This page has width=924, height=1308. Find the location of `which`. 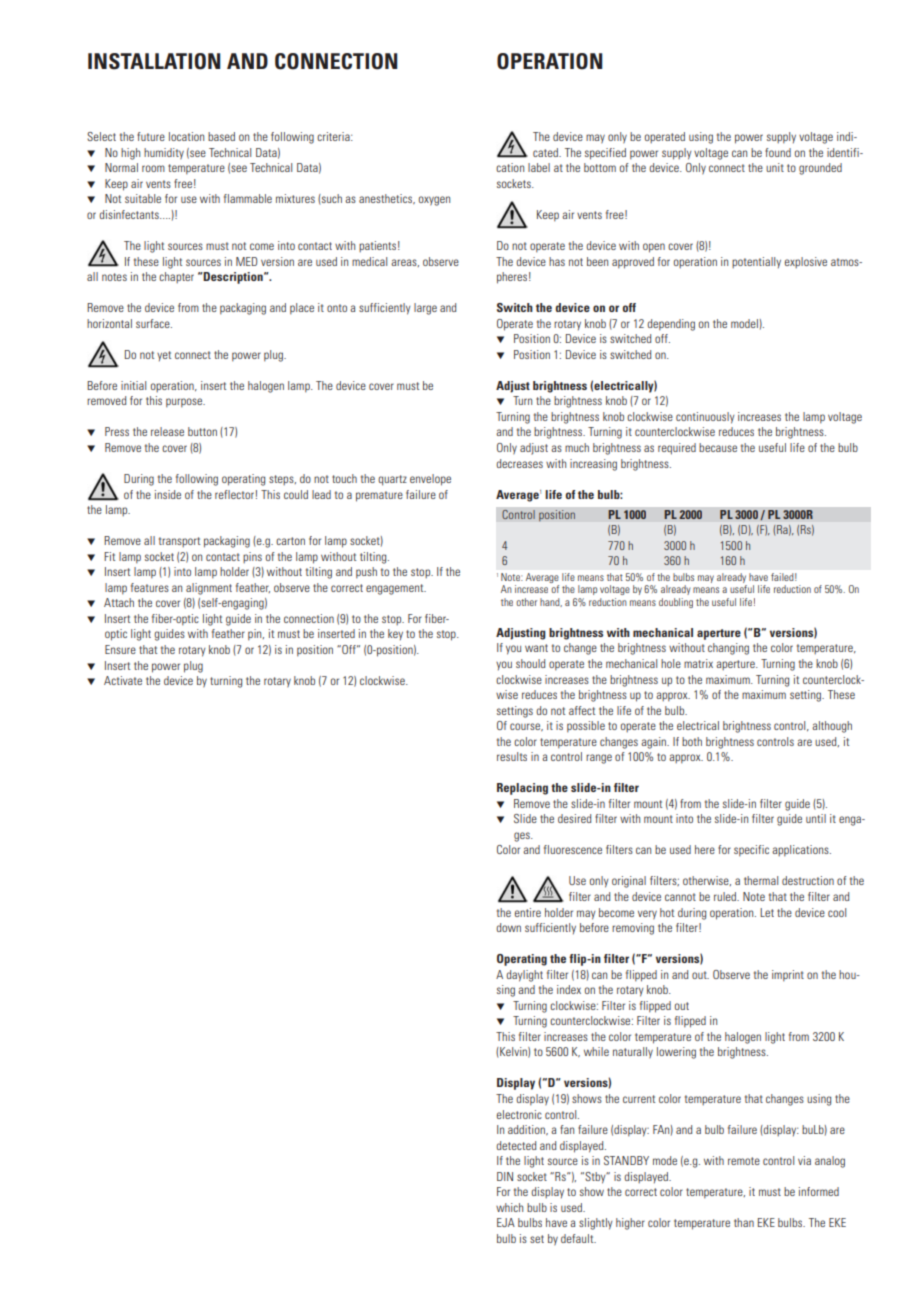

which is located at coordinates (509, 1207).
